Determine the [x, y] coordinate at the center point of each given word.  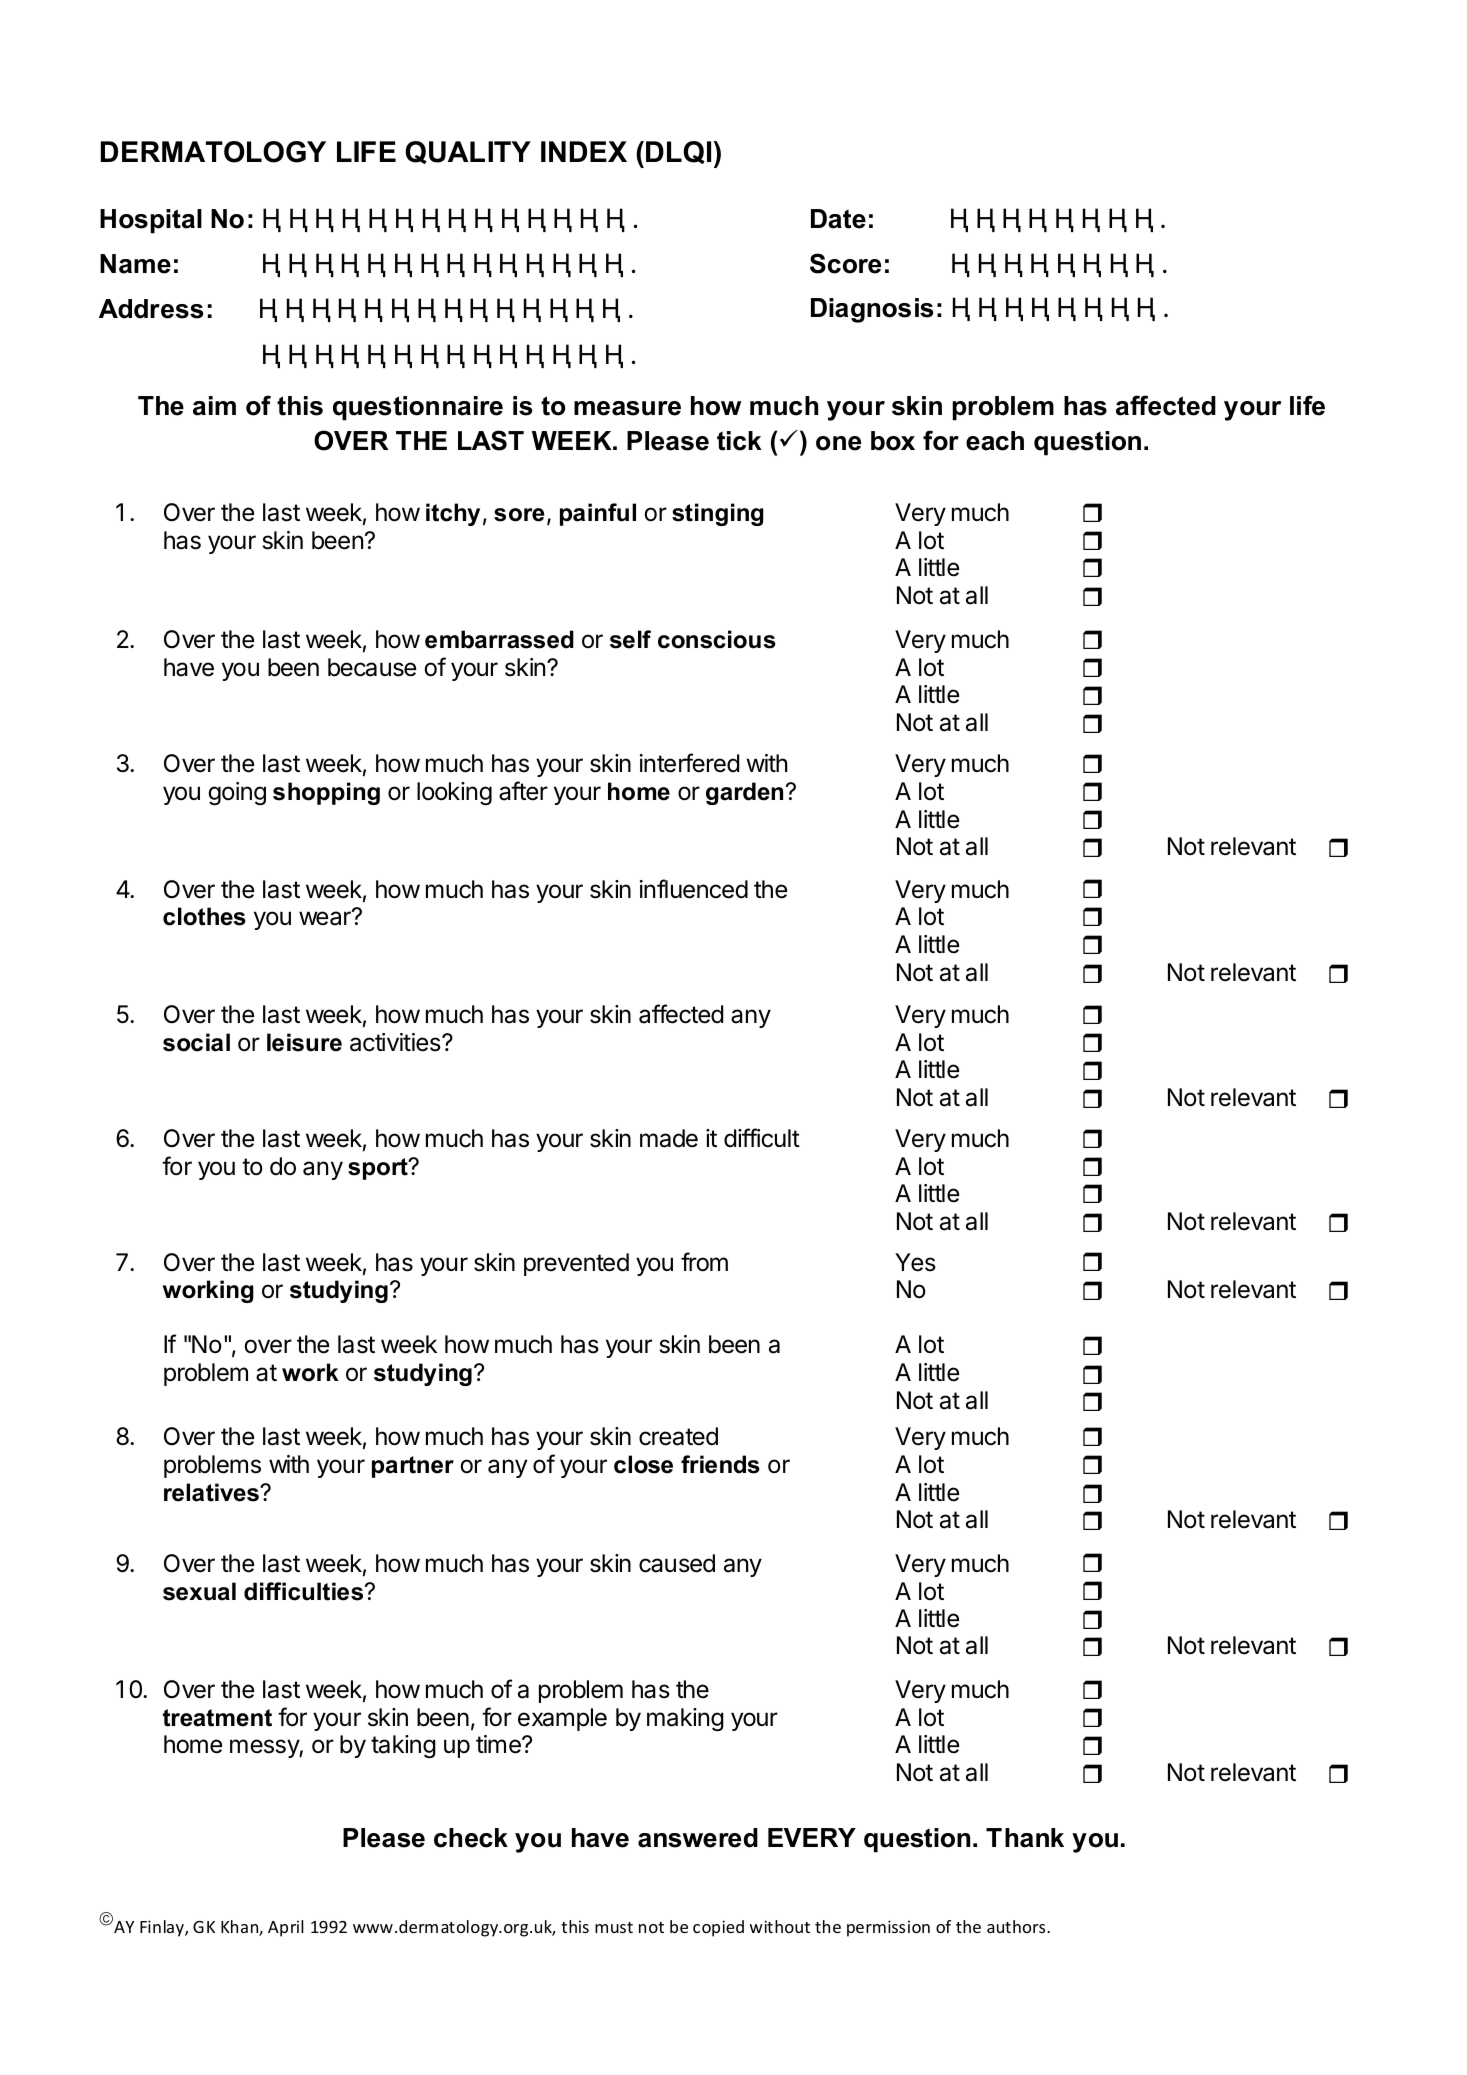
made [669, 1138]
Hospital [151, 221]
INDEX [584, 151]
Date [838, 219]
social [196, 1042]
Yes [915, 1262]
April [286, 1928]
